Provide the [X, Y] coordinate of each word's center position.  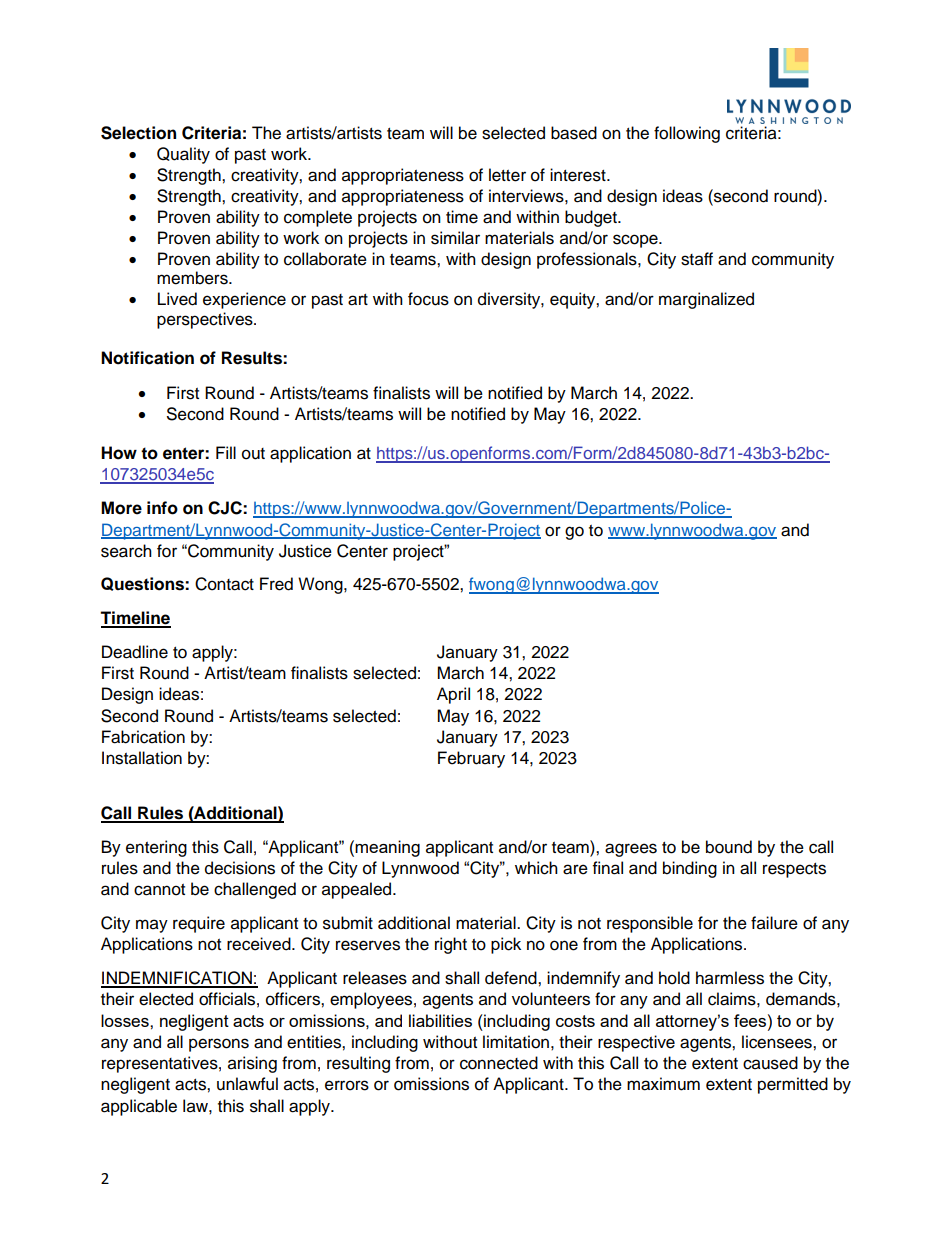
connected [499, 1063]
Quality [183, 155]
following [687, 134]
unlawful [247, 1084]
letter [507, 175]
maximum [663, 1084]
